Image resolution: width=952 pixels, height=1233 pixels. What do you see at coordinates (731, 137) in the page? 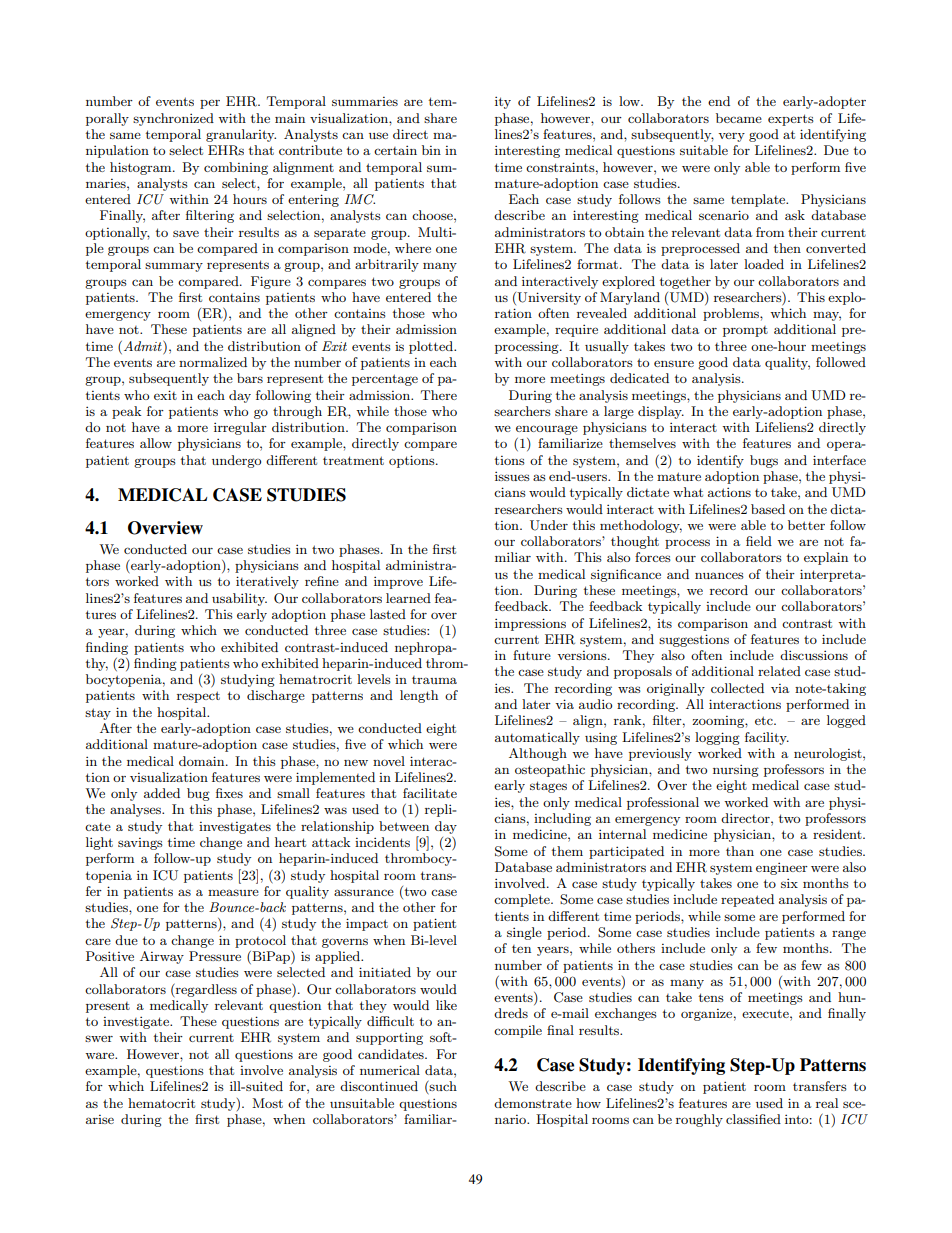
I see `very` at bounding box center [731, 137].
